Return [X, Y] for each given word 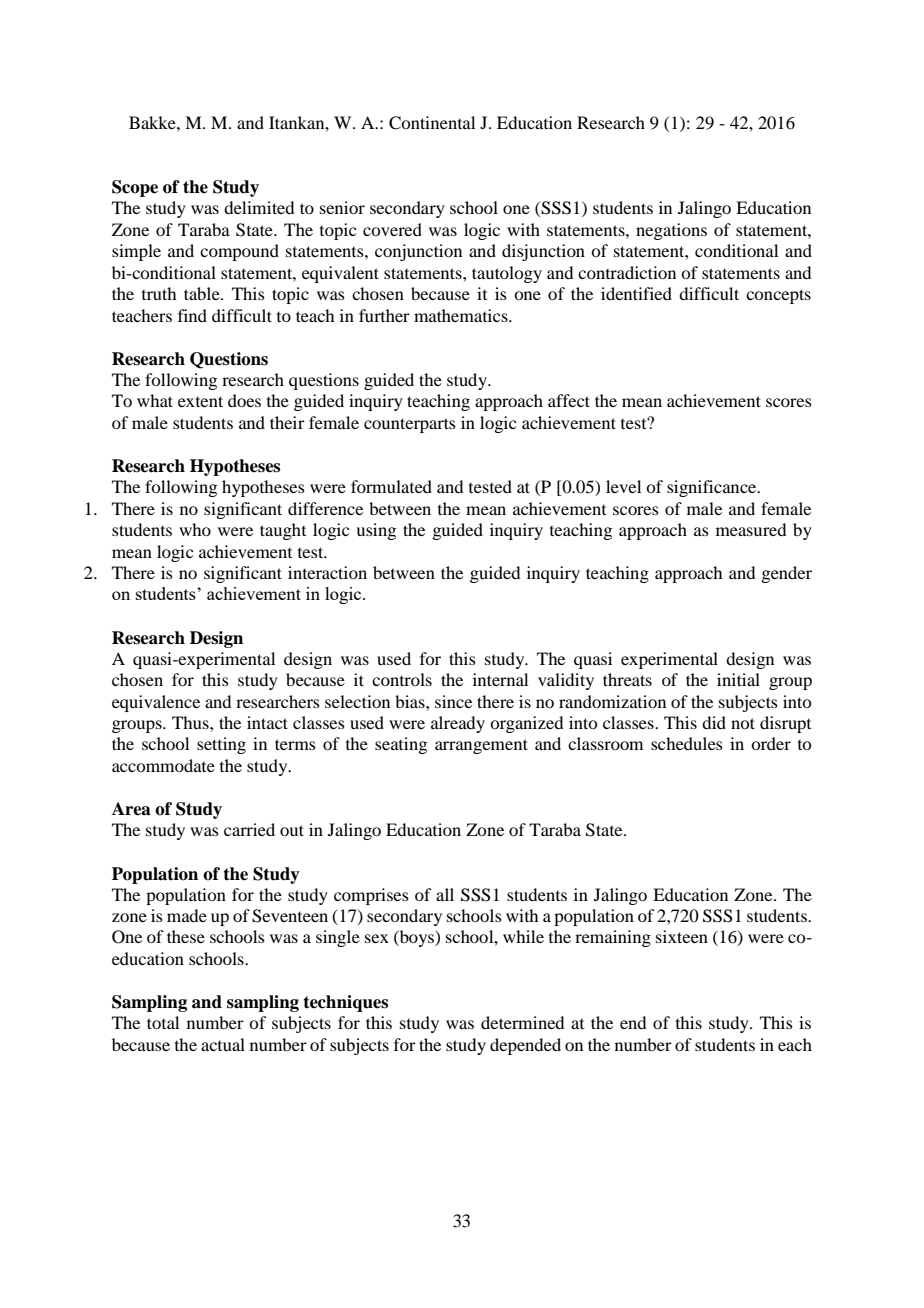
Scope [135, 188]
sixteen [682, 936]
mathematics [462, 315]
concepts [778, 296]
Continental [432, 123]
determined [522, 1022]
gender [786, 574]
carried [249, 829]
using [376, 531]
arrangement [481, 746]
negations [671, 231]
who [195, 529]
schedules [687, 743]
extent [200, 401]
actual [223, 1044]
